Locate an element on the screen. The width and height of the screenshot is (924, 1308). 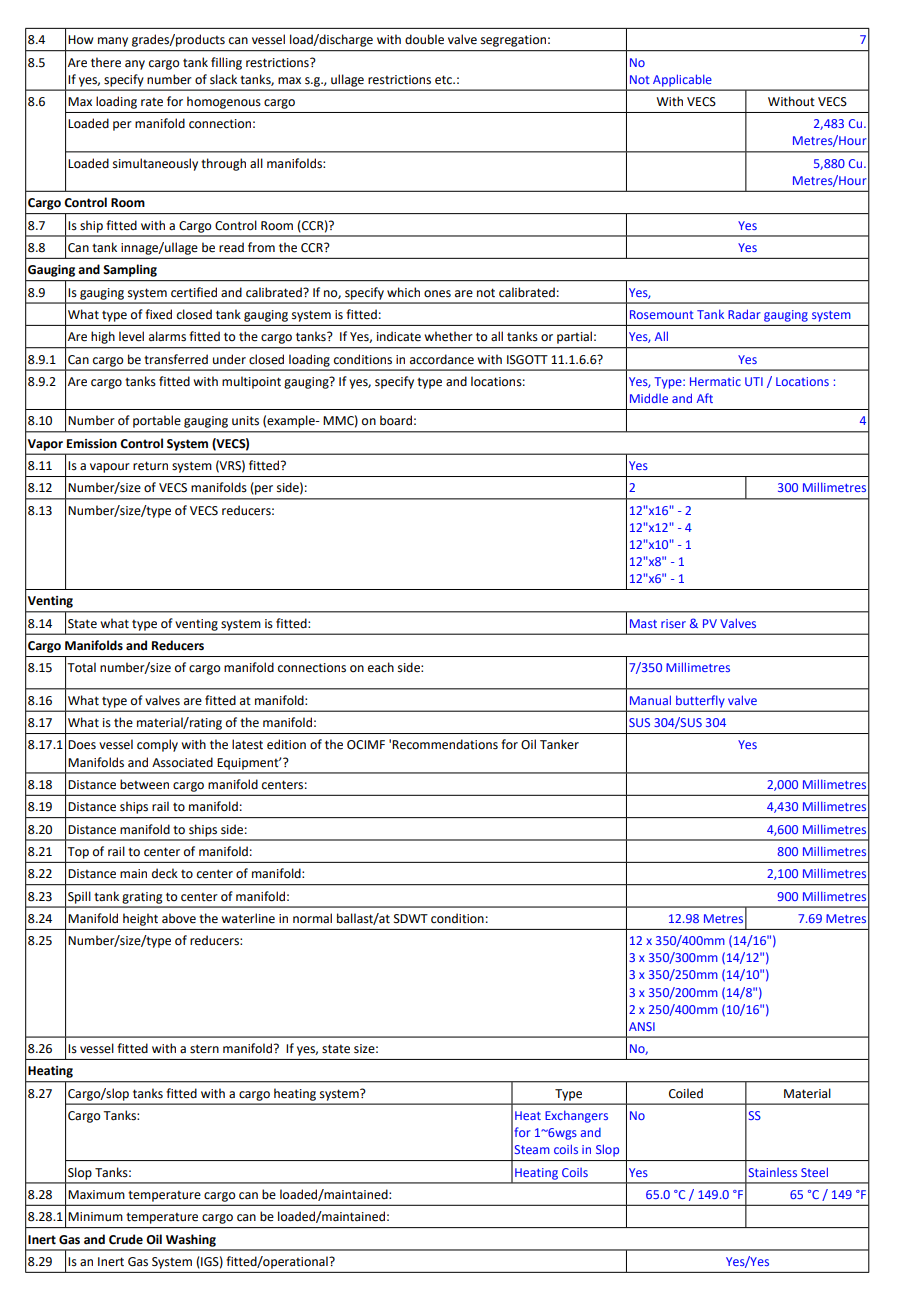
comply is located at coordinates (157, 745).
